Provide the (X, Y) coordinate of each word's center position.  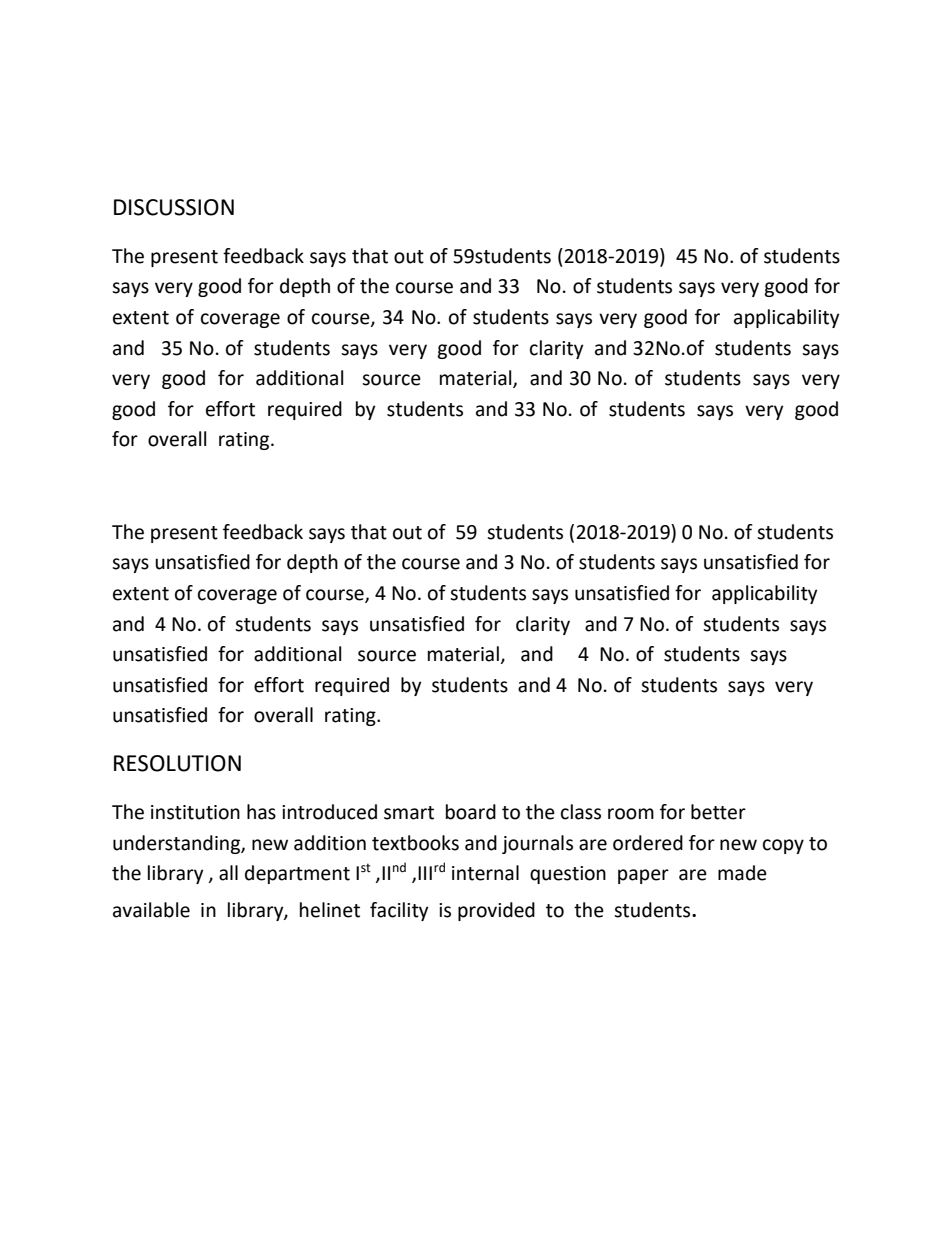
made (742, 873)
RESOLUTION (177, 763)
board (471, 812)
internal (485, 873)
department (297, 874)
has (261, 812)
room (631, 814)
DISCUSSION (174, 207)
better (718, 812)
